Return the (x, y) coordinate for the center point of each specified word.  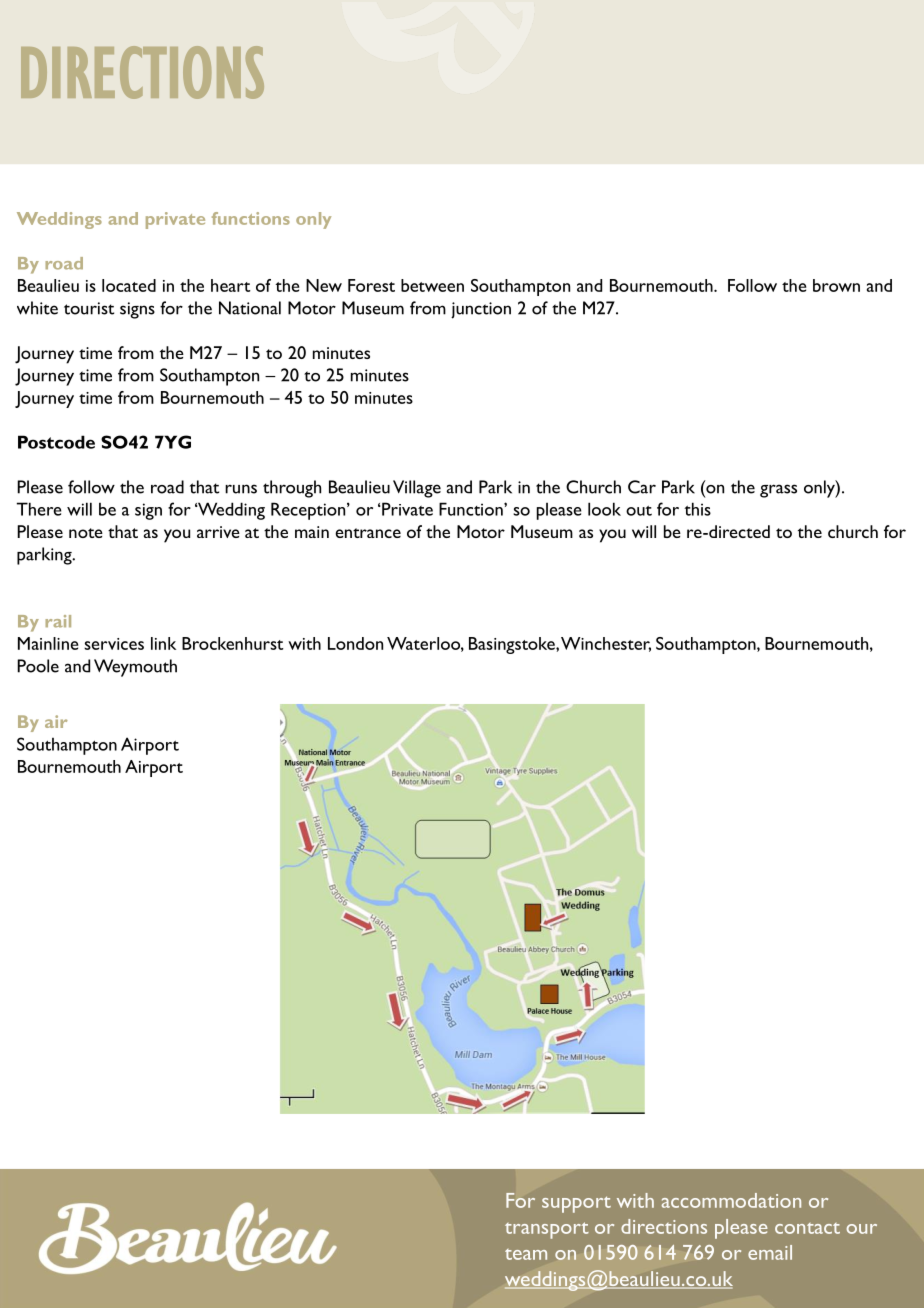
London (355, 643)
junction (481, 310)
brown (836, 285)
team (526, 1254)
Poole (38, 666)
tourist (89, 308)
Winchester (606, 644)
